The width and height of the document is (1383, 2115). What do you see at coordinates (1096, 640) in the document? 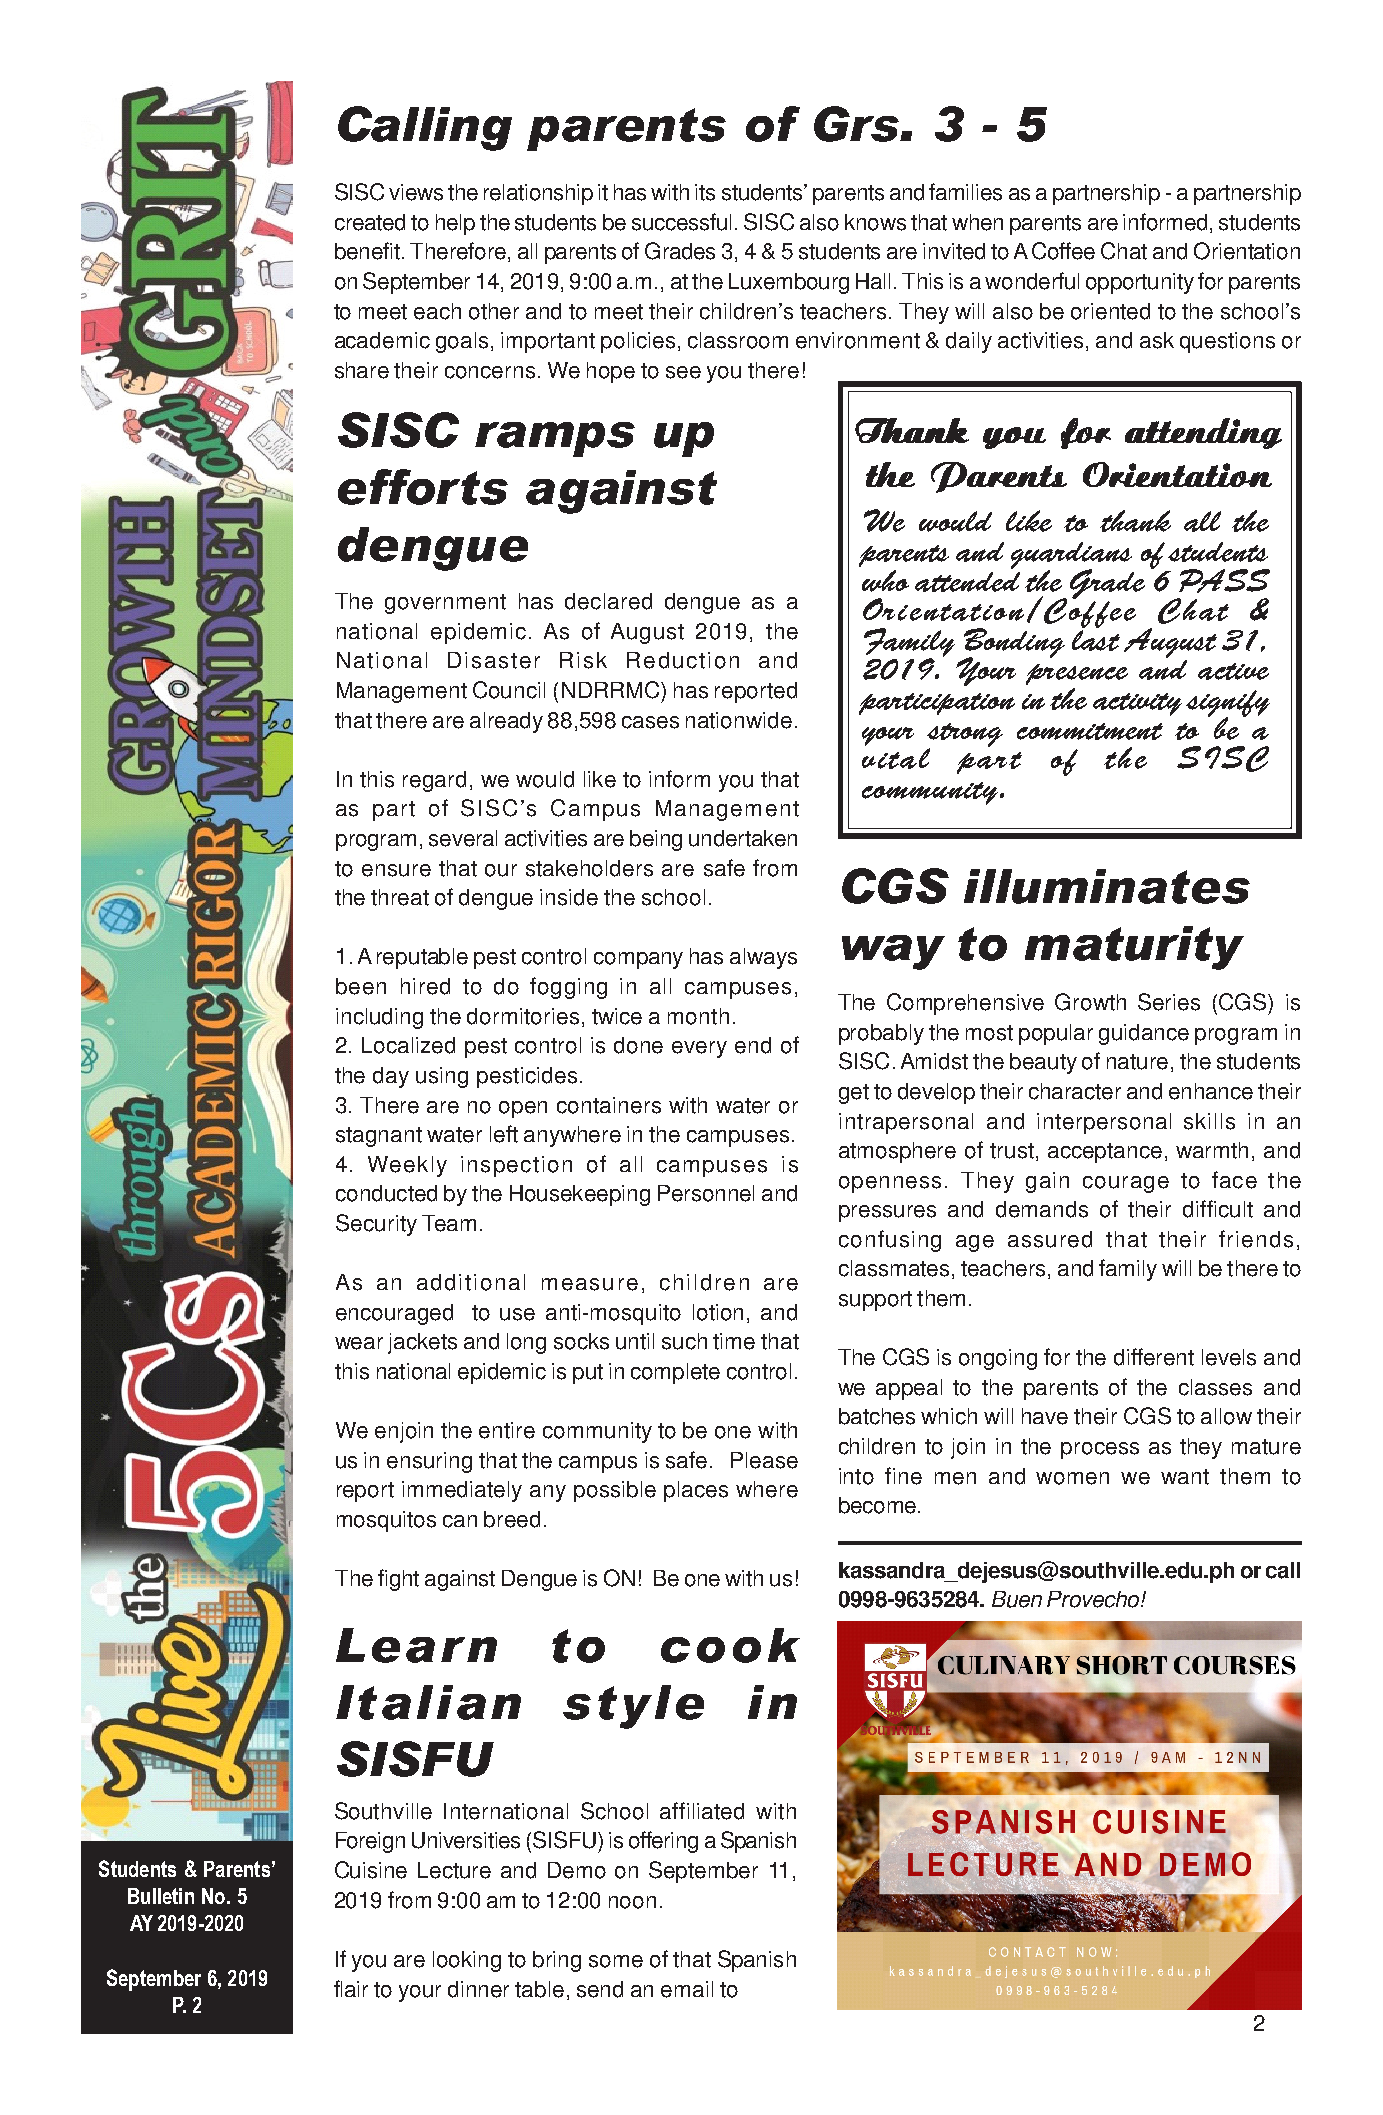
I see `last` at bounding box center [1096, 640].
